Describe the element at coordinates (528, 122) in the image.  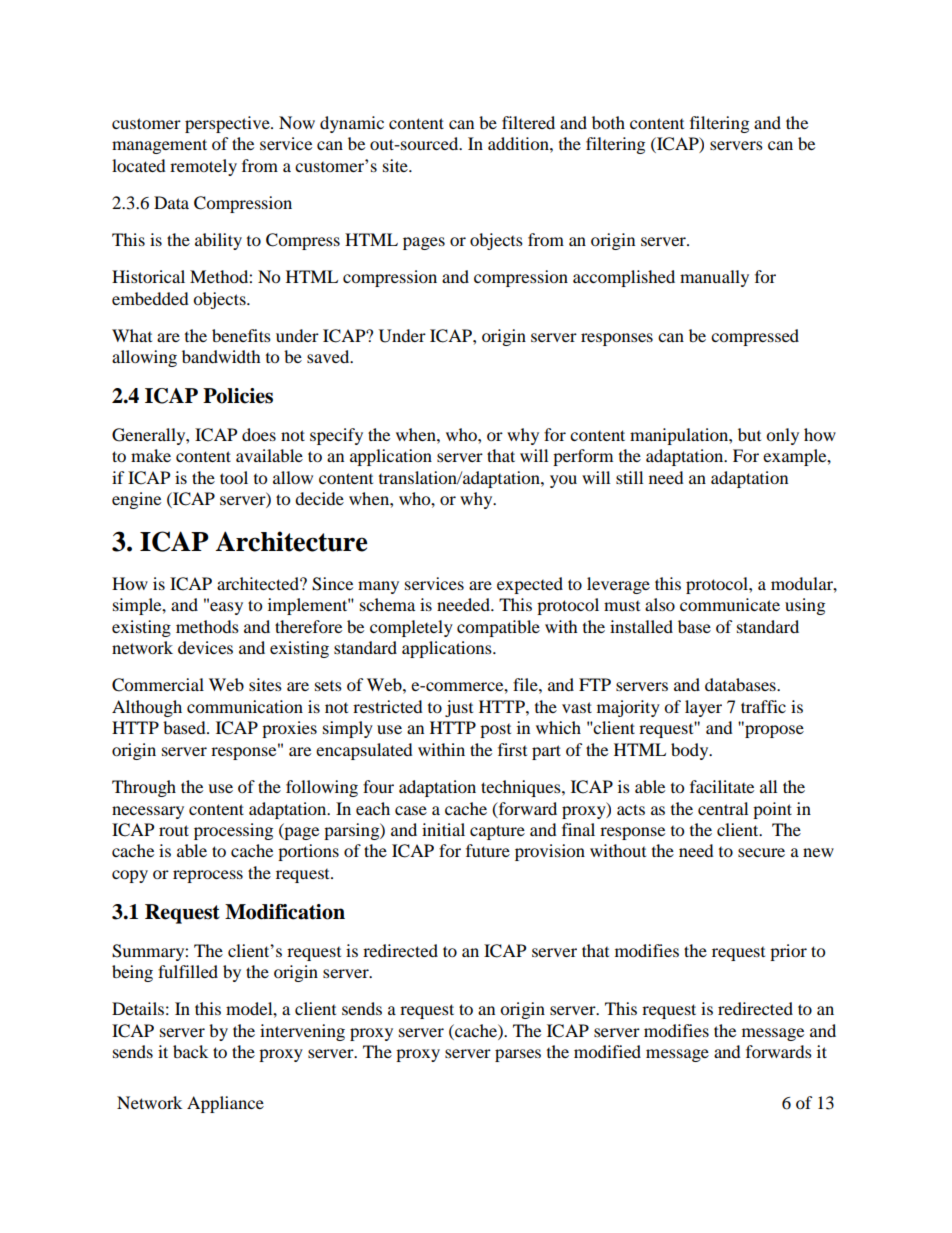
I see `filtered` at that location.
